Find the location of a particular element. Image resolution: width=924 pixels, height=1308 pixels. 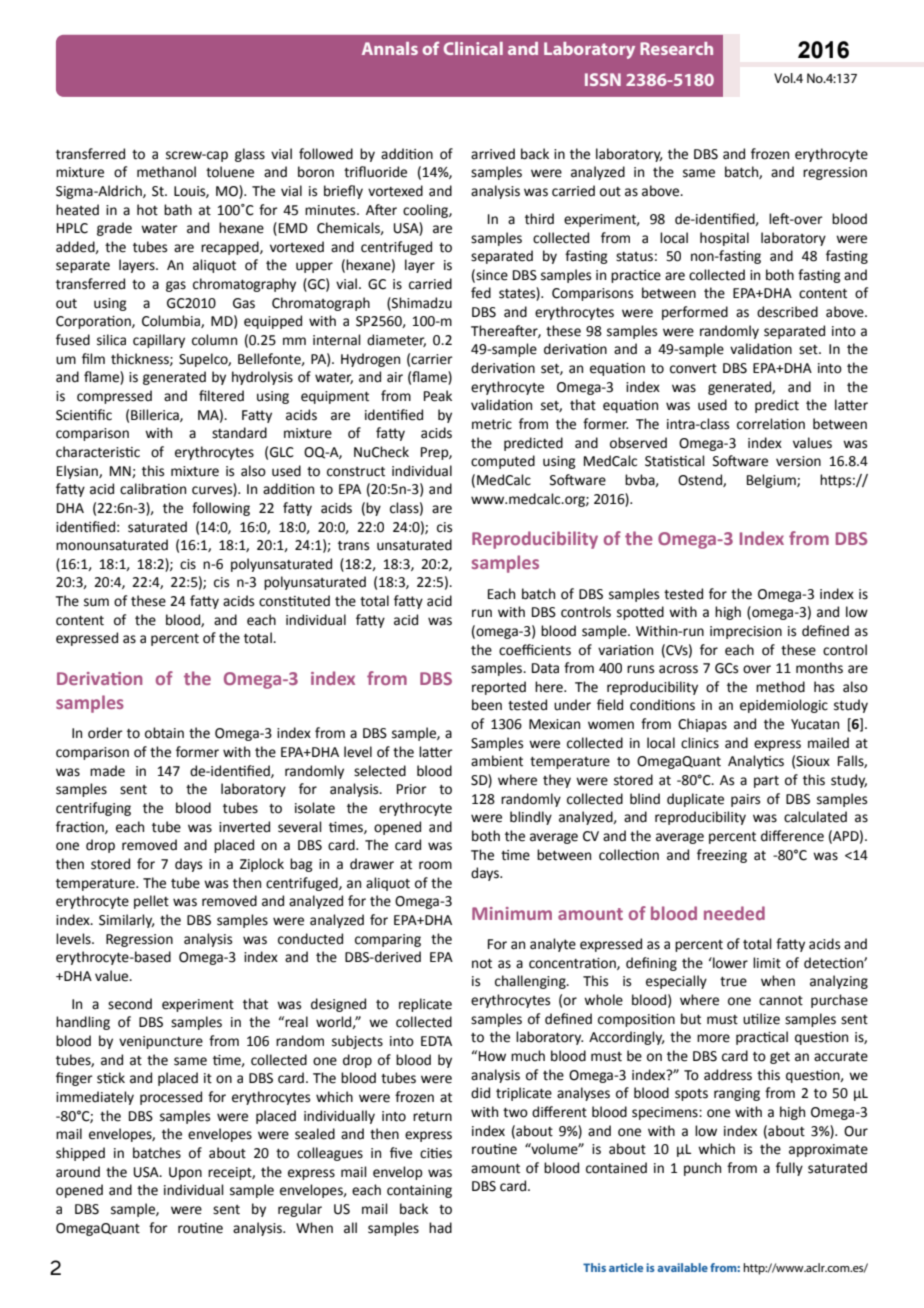

part is located at coordinates (766, 782).
